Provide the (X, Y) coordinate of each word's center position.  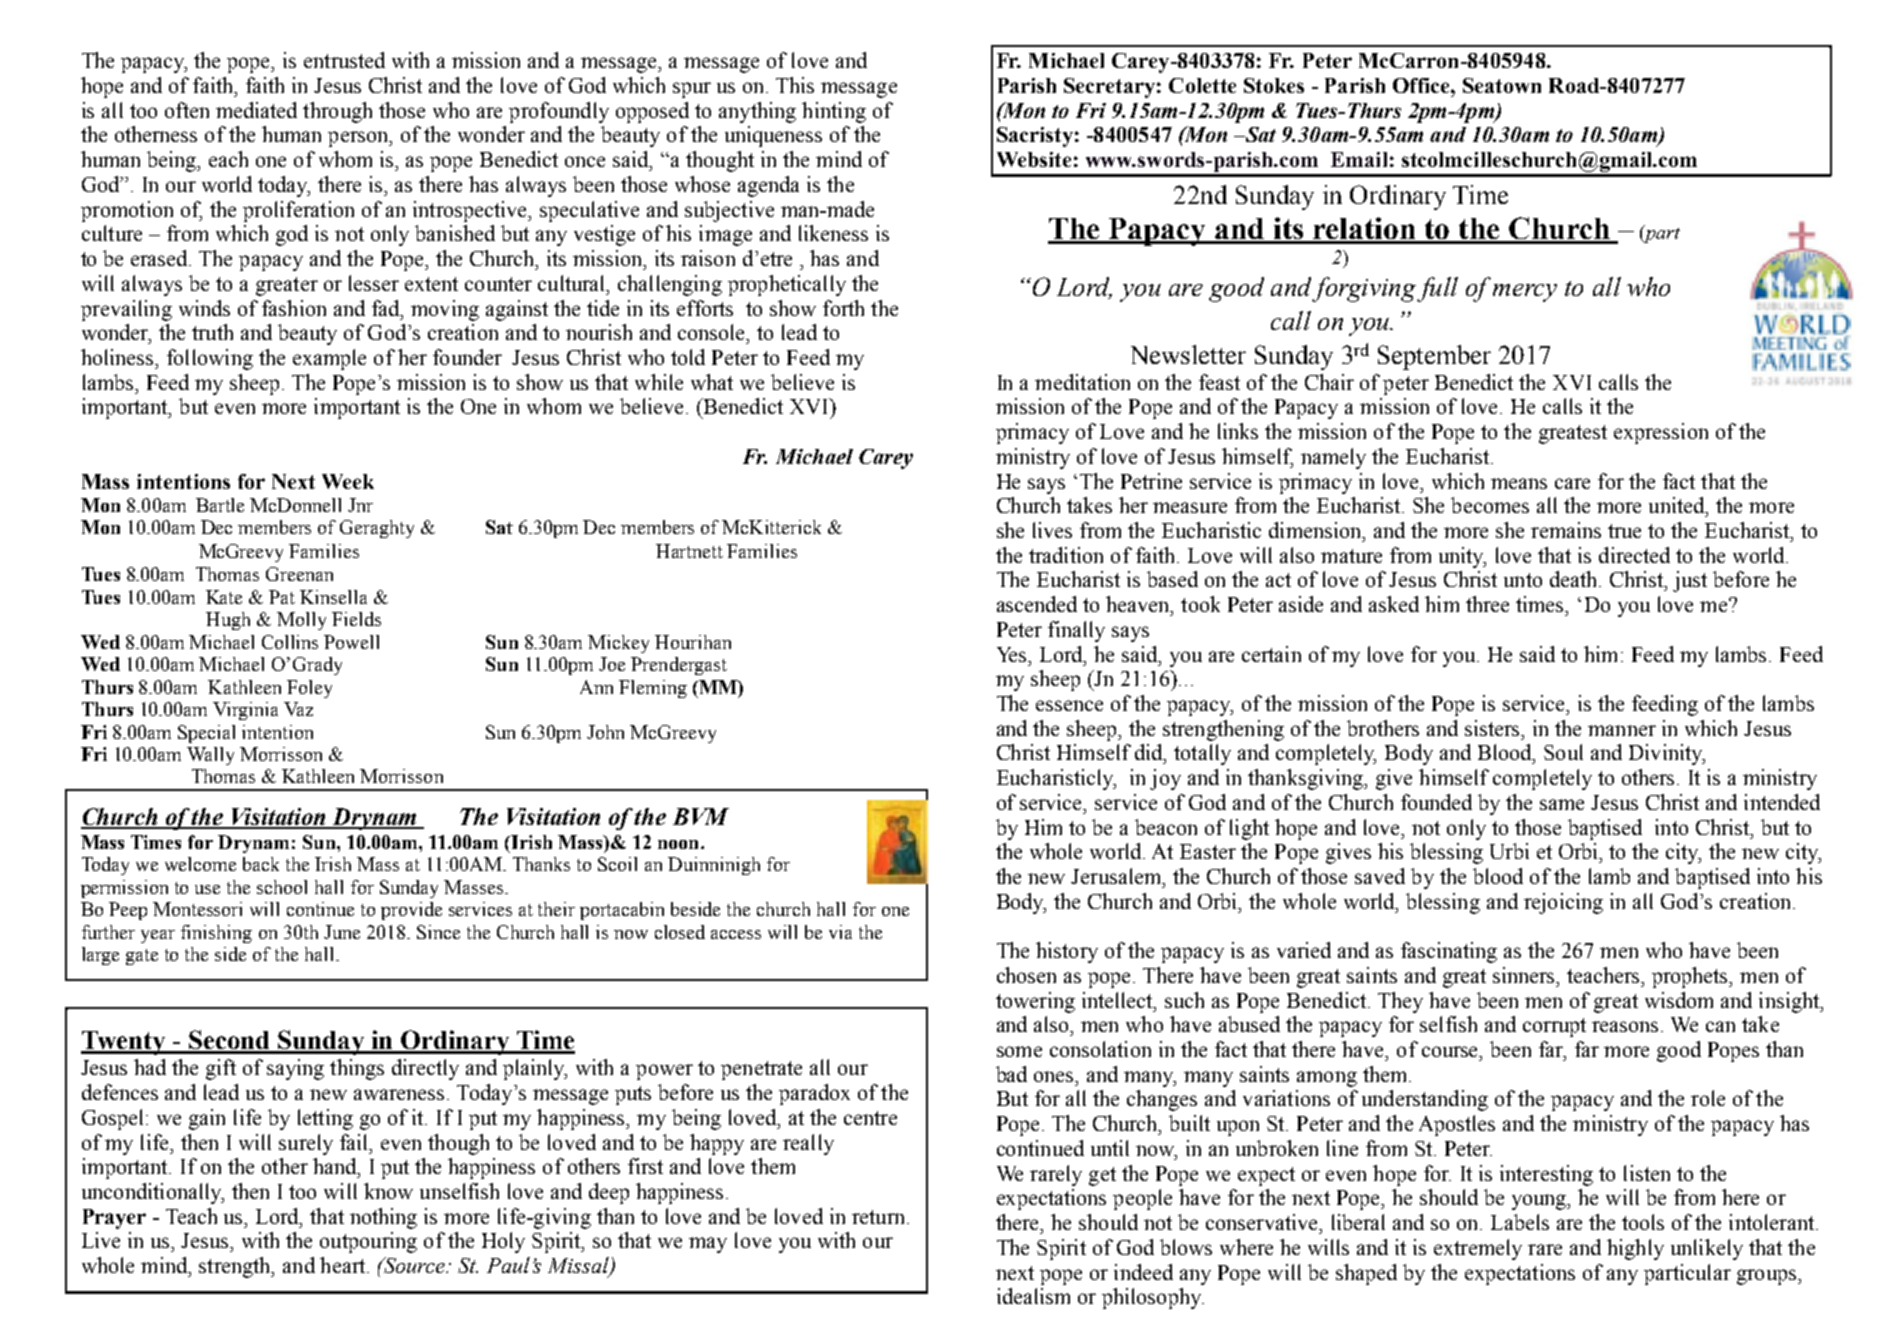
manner (1622, 730)
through (337, 112)
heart (344, 1265)
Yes (1013, 654)
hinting (834, 112)
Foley (309, 689)
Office (1422, 85)
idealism (1033, 1296)
